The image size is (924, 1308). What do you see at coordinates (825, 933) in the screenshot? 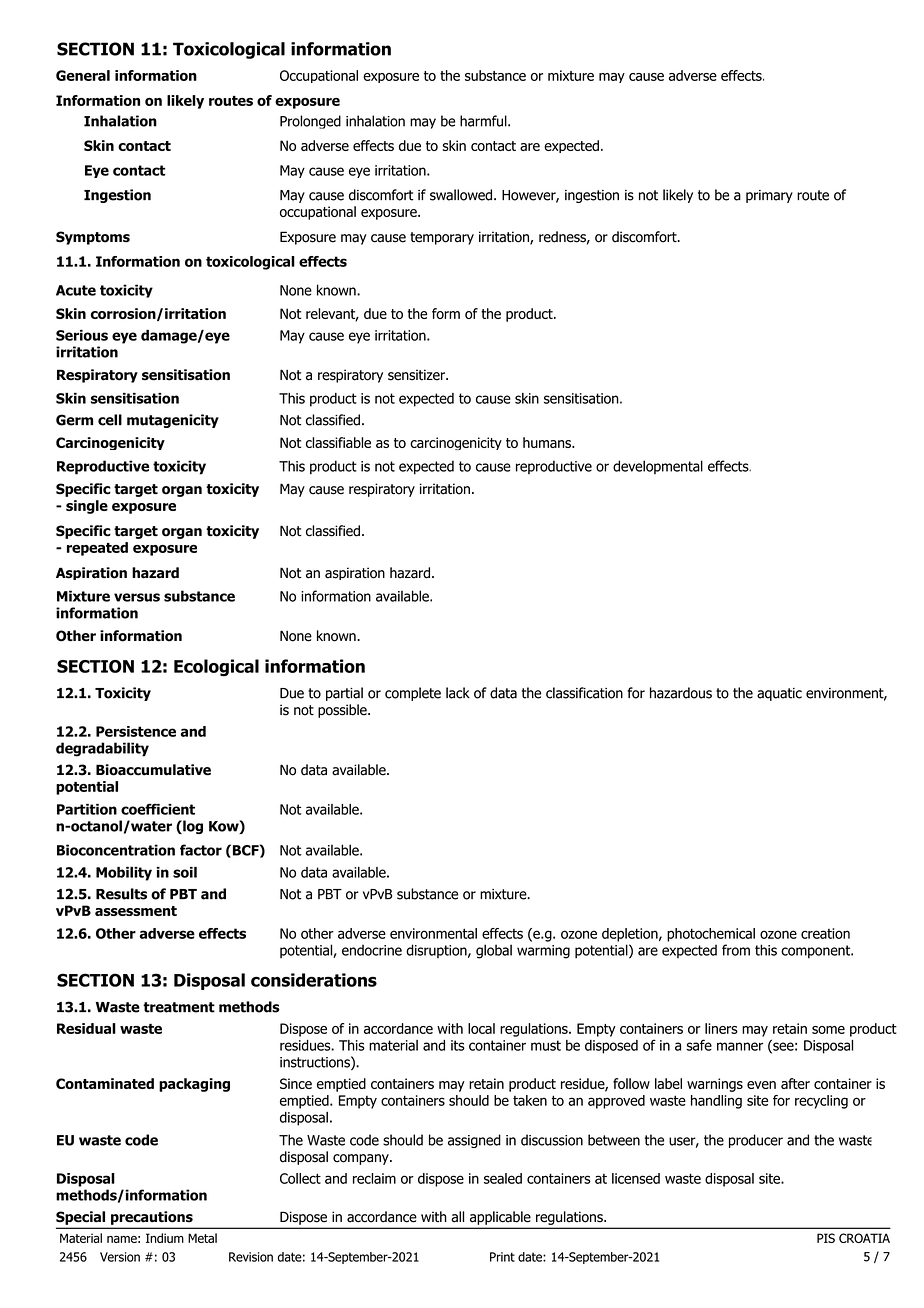
I see `creation` at bounding box center [825, 933].
